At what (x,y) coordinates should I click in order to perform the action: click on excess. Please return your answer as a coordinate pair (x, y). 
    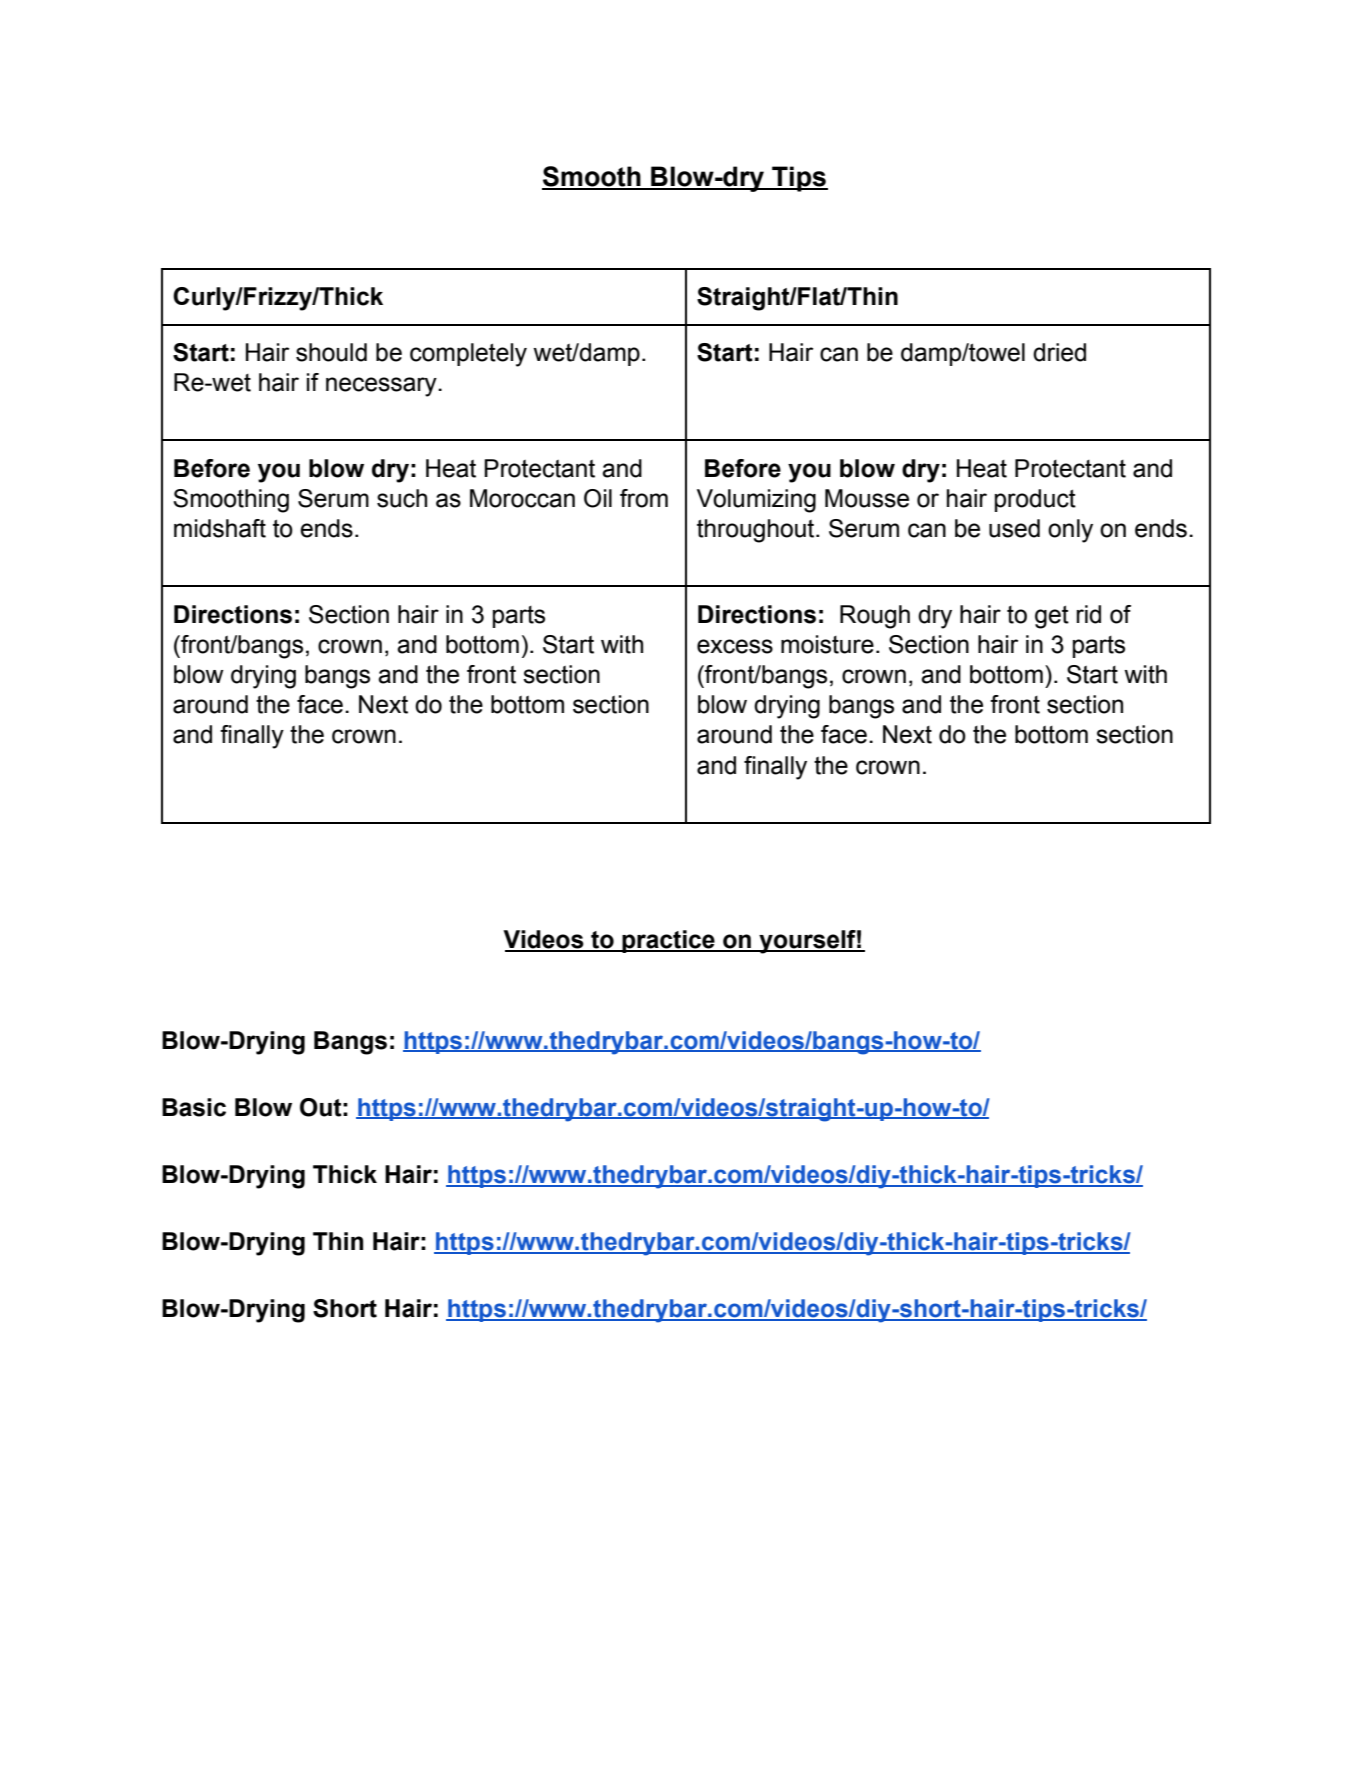
    Looking at the image, I should click on (735, 646).
